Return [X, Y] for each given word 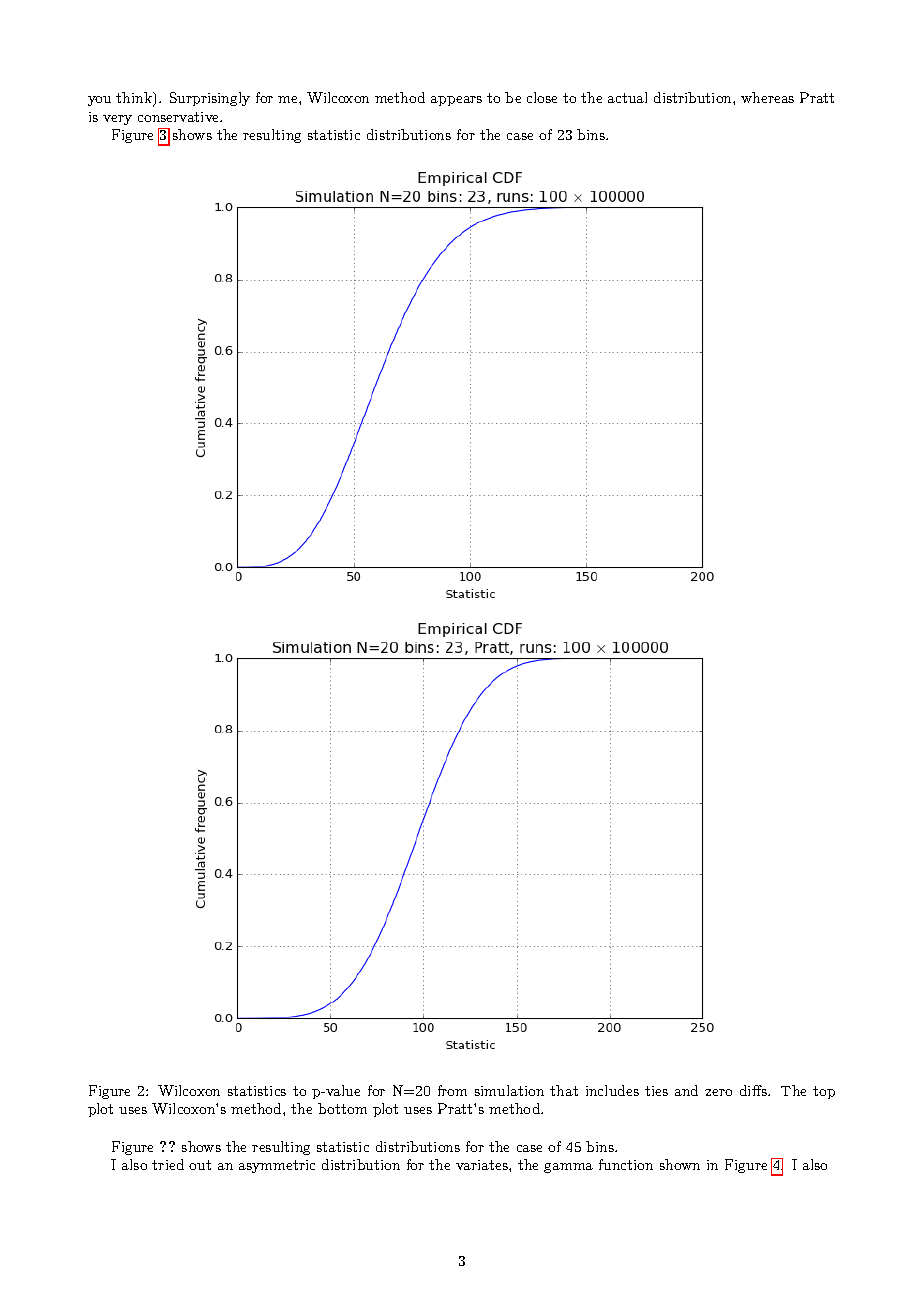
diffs [753, 1090]
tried [168, 1164]
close [542, 97]
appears [456, 101]
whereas [767, 97]
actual [627, 97]
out [200, 1165]
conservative [180, 117]
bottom [342, 1108]
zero [718, 1092]
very [117, 120]
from [452, 1090]
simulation [509, 1090]
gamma [568, 1168]
